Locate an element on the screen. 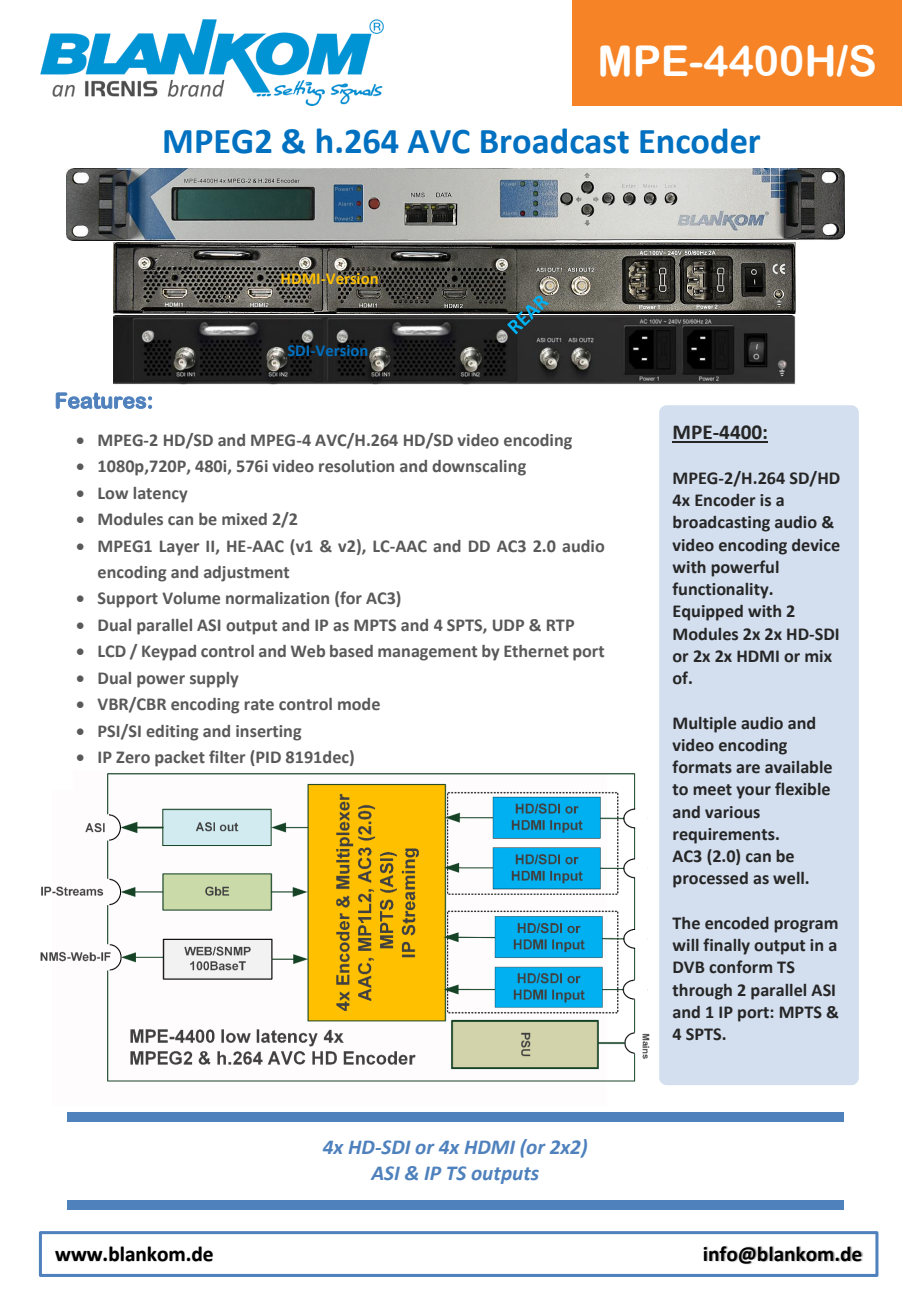 Image resolution: width=903 pixels, height=1316 pixels. Multiple is located at coordinates (704, 725).
